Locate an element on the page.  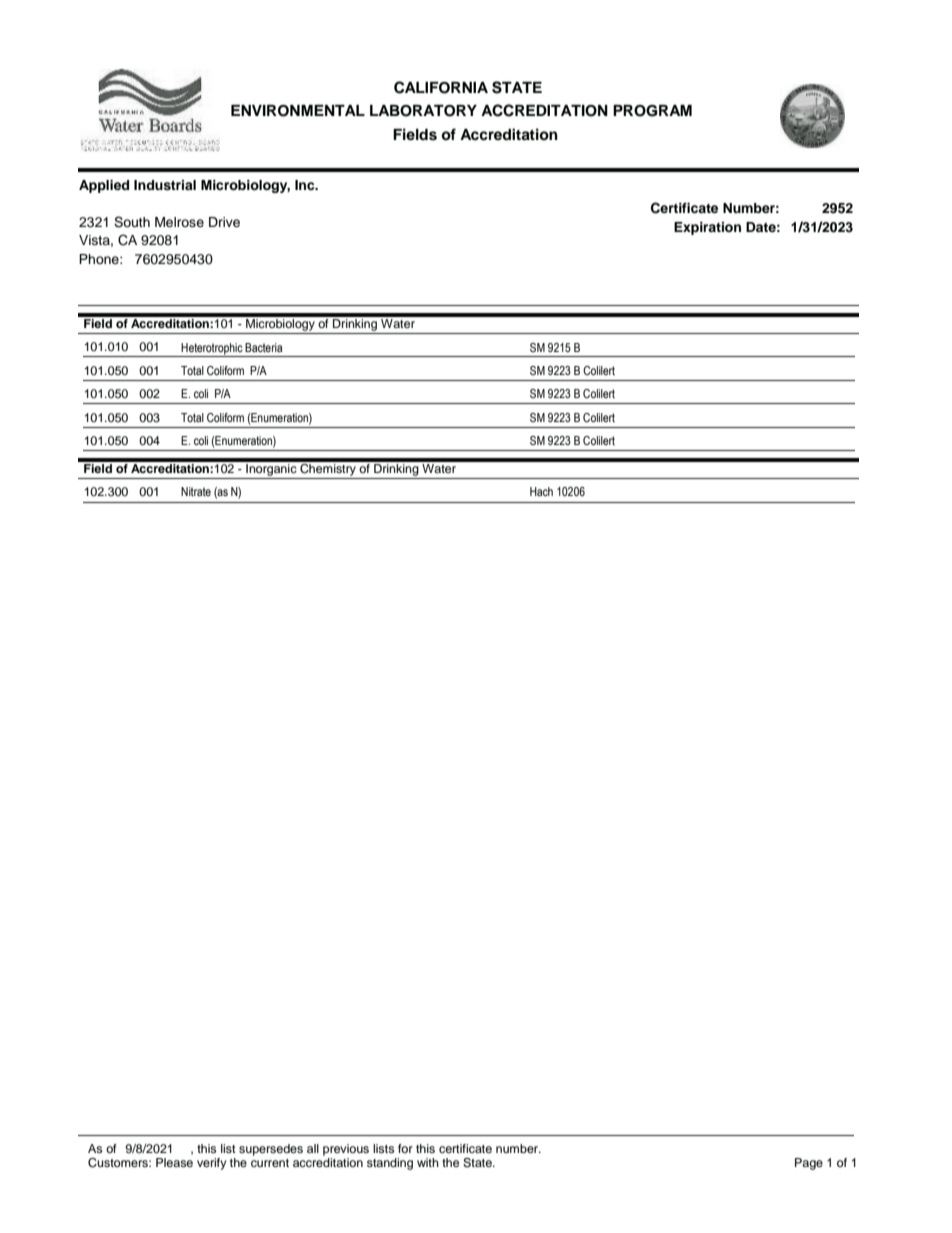
Page is located at coordinates (809, 1164).
